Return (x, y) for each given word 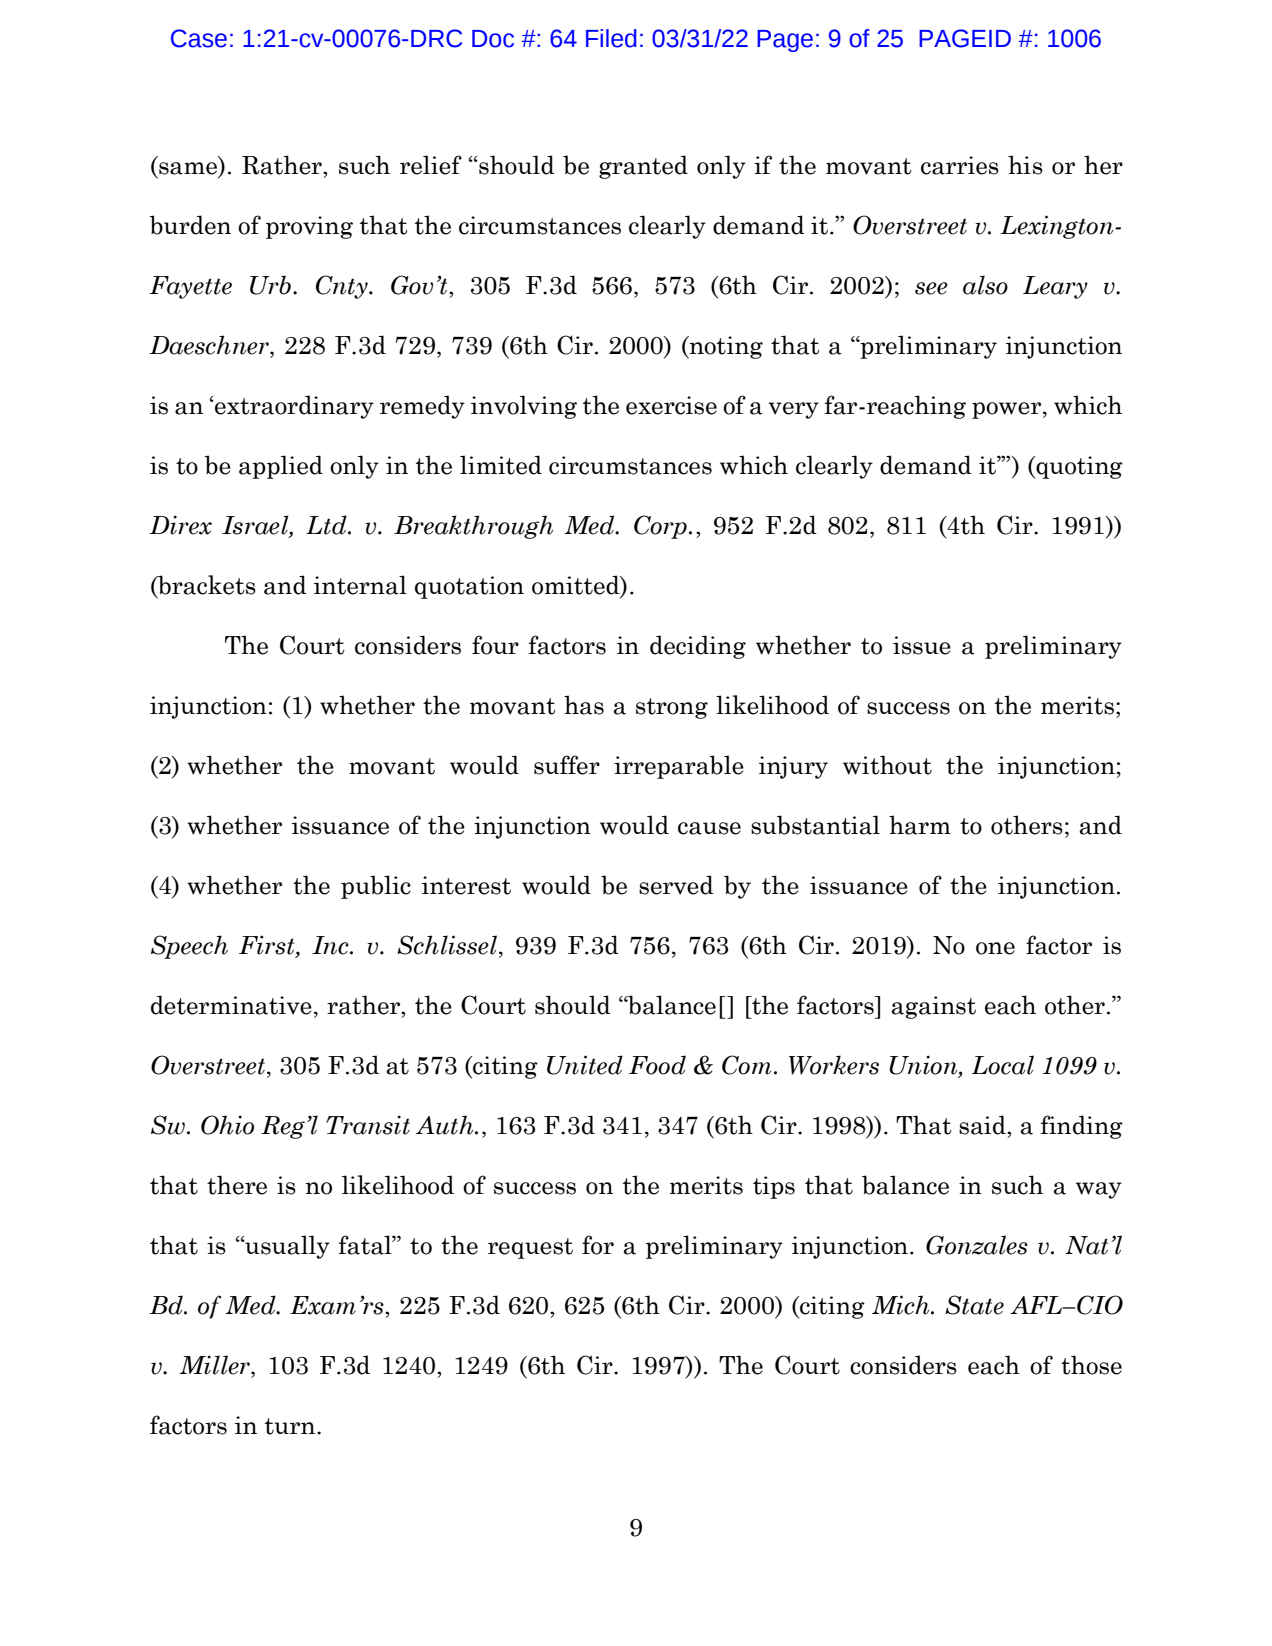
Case (199, 38)
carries (960, 165)
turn (291, 1426)
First (268, 946)
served (676, 885)
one (995, 948)
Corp (660, 527)
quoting (1078, 467)
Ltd (327, 525)
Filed (611, 38)
